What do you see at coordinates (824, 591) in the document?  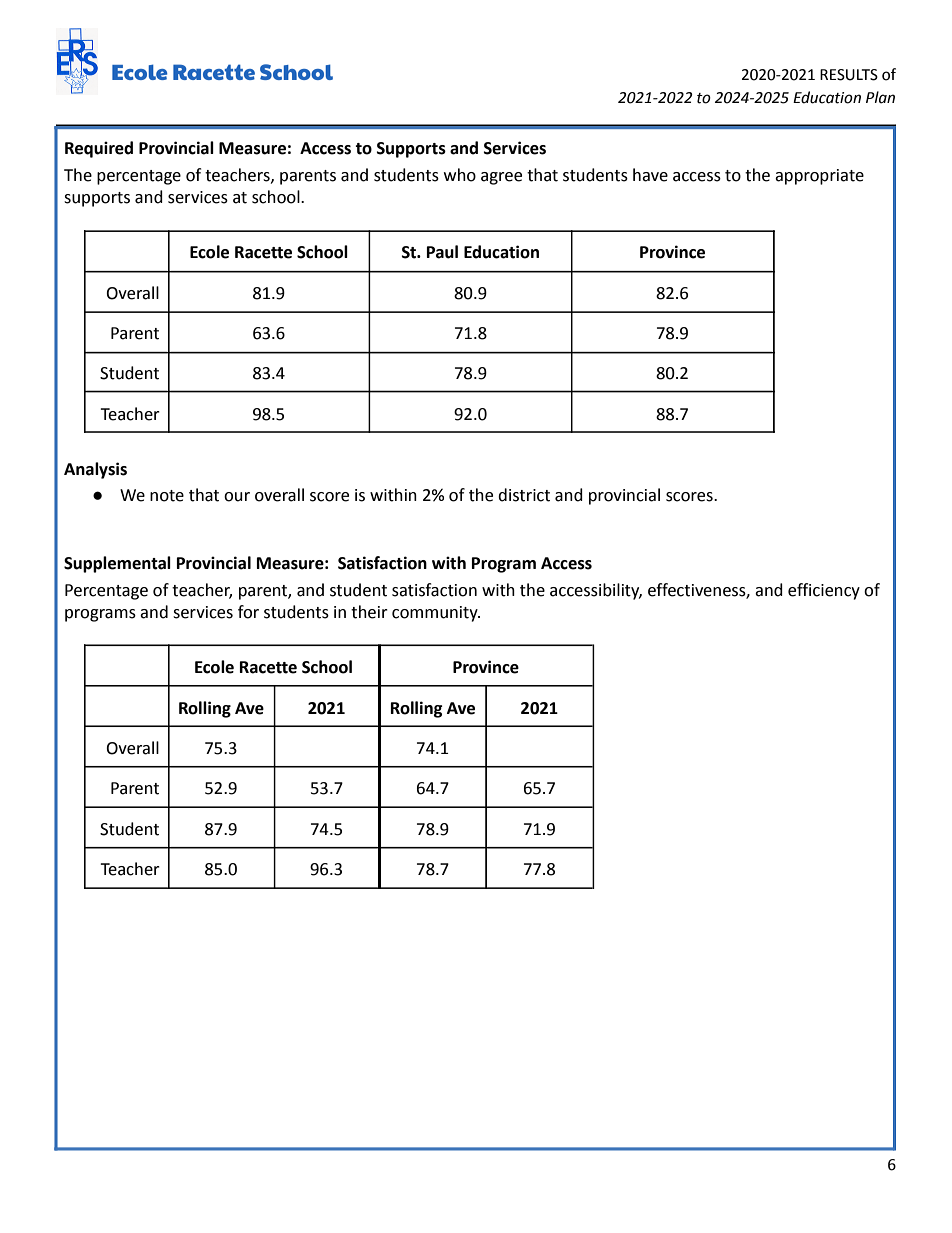 I see `efficiency` at bounding box center [824, 591].
